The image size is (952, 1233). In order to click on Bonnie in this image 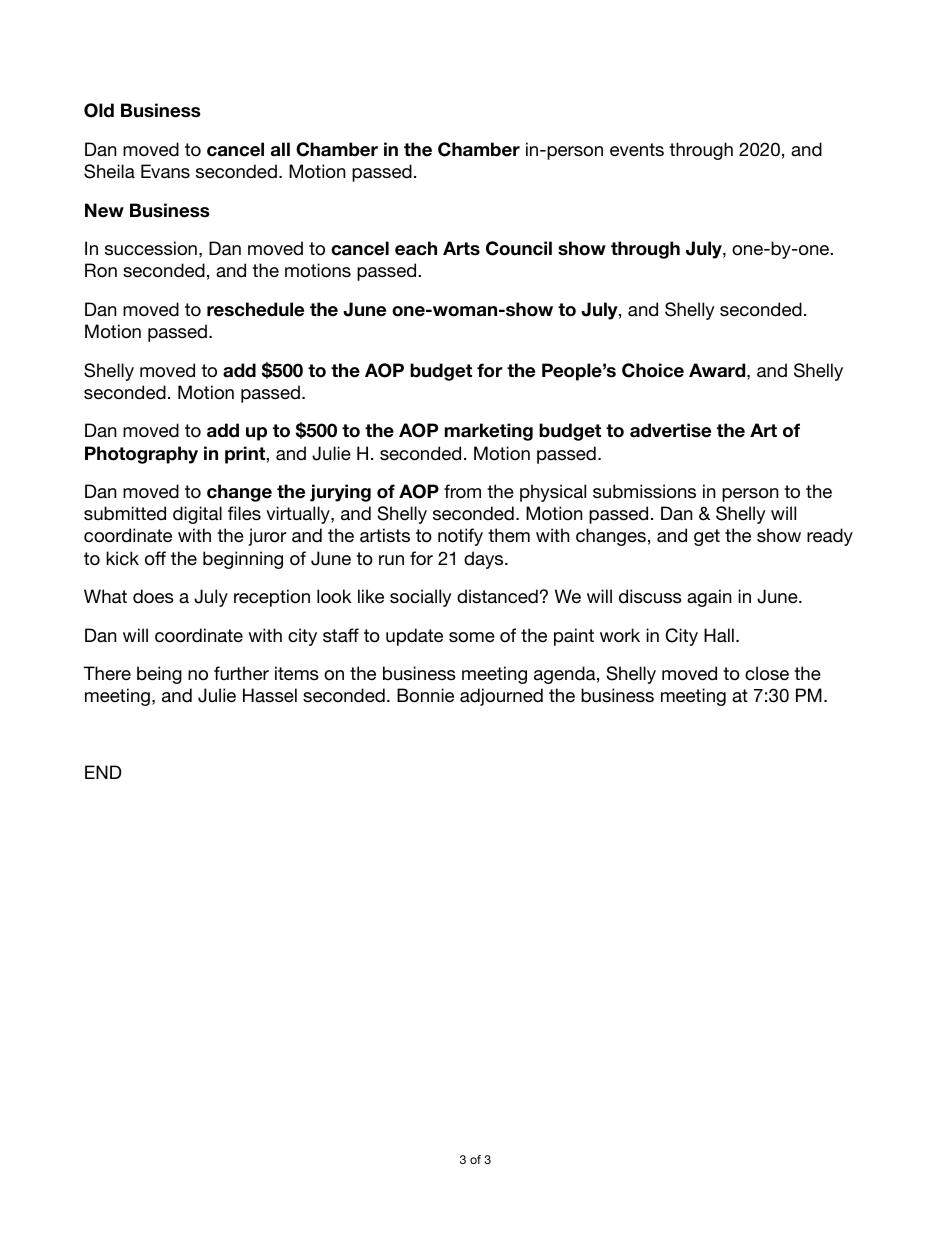, I will do `click(425, 695)`.
